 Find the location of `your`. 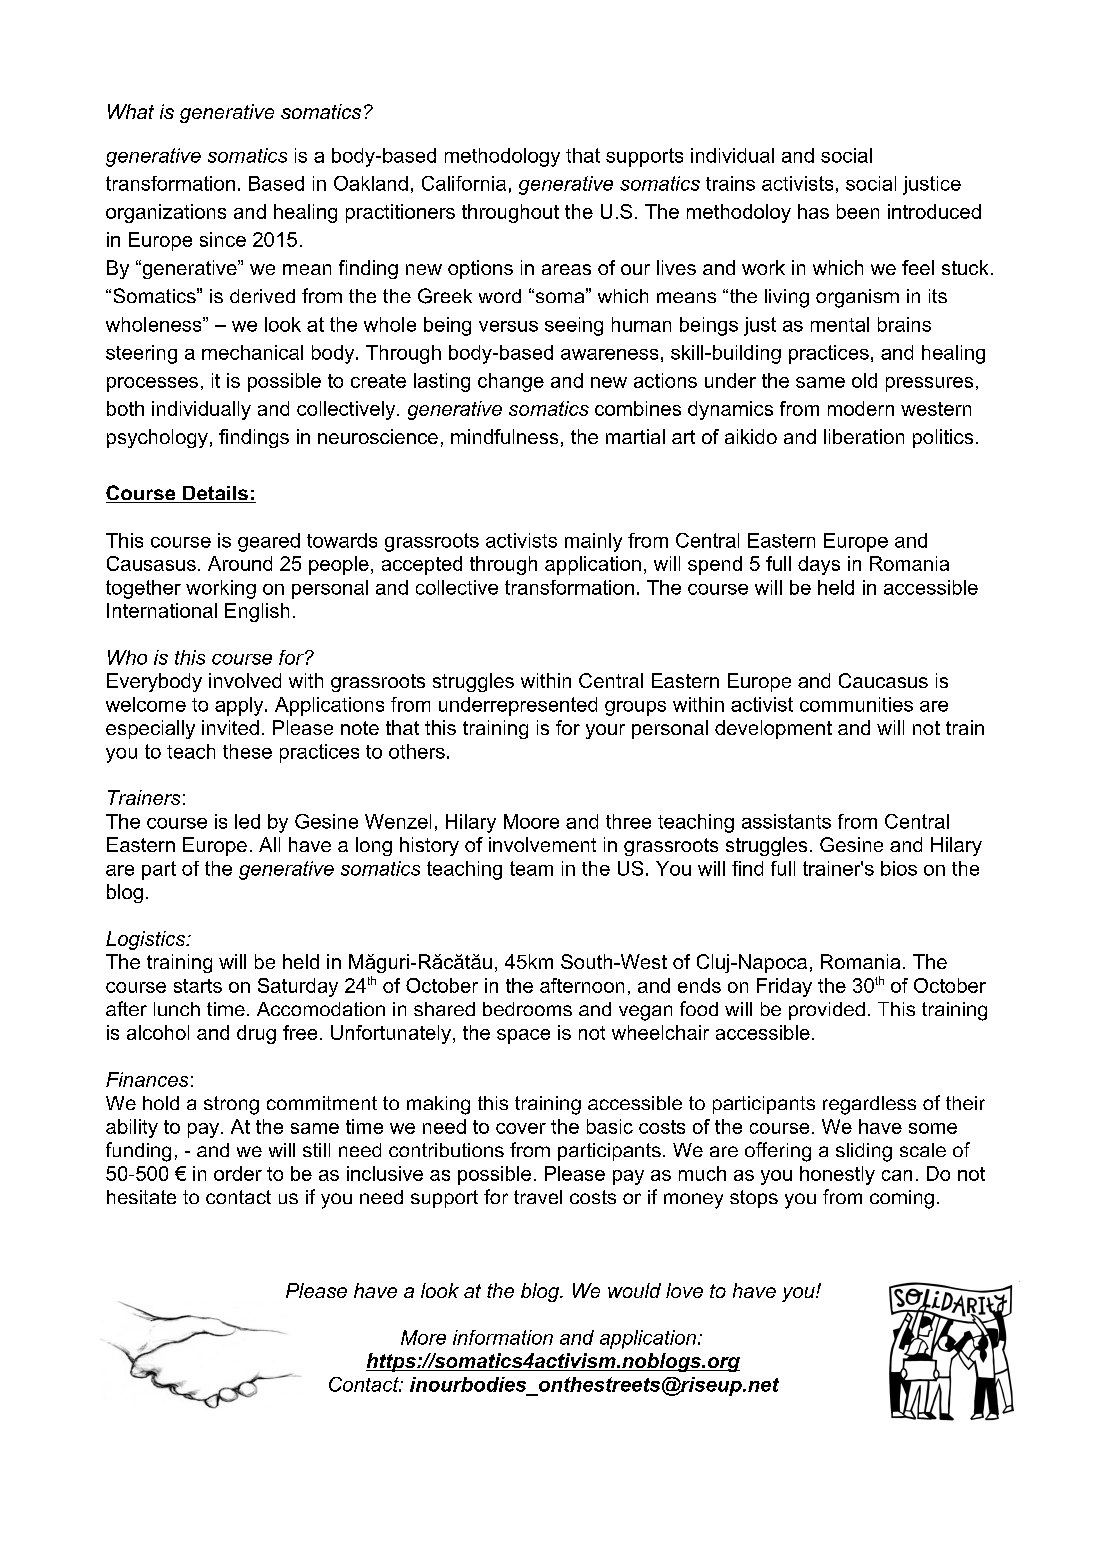

your is located at coordinates (605, 731).
